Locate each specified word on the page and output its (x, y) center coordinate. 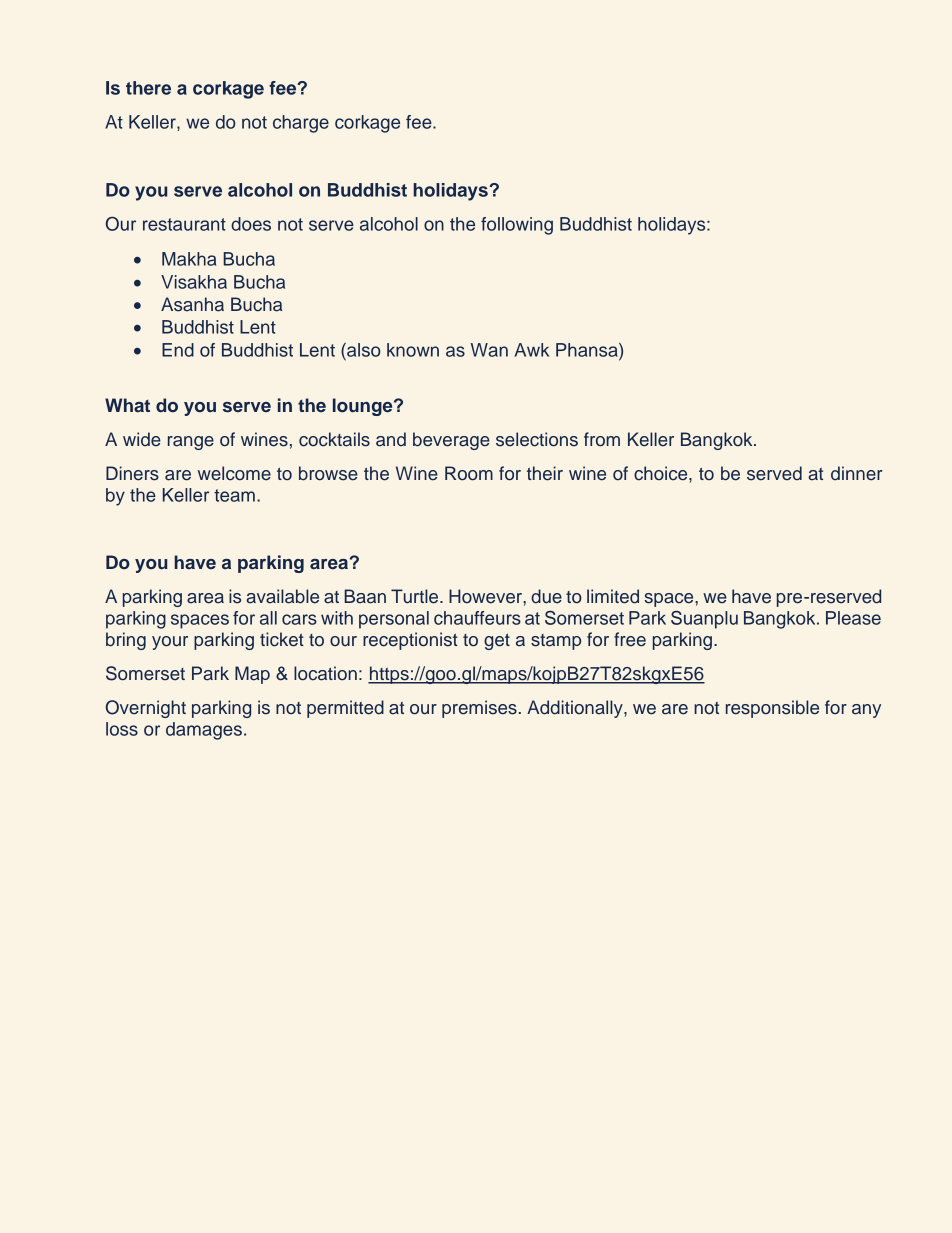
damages (204, 731)
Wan (489, 350)
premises (479, 709)
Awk (532, 350)
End (178, 350)
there (148, 88)
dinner (856, 473)
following (517, 226)
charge (301, 124)
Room (469, 473)
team (234, 495)
